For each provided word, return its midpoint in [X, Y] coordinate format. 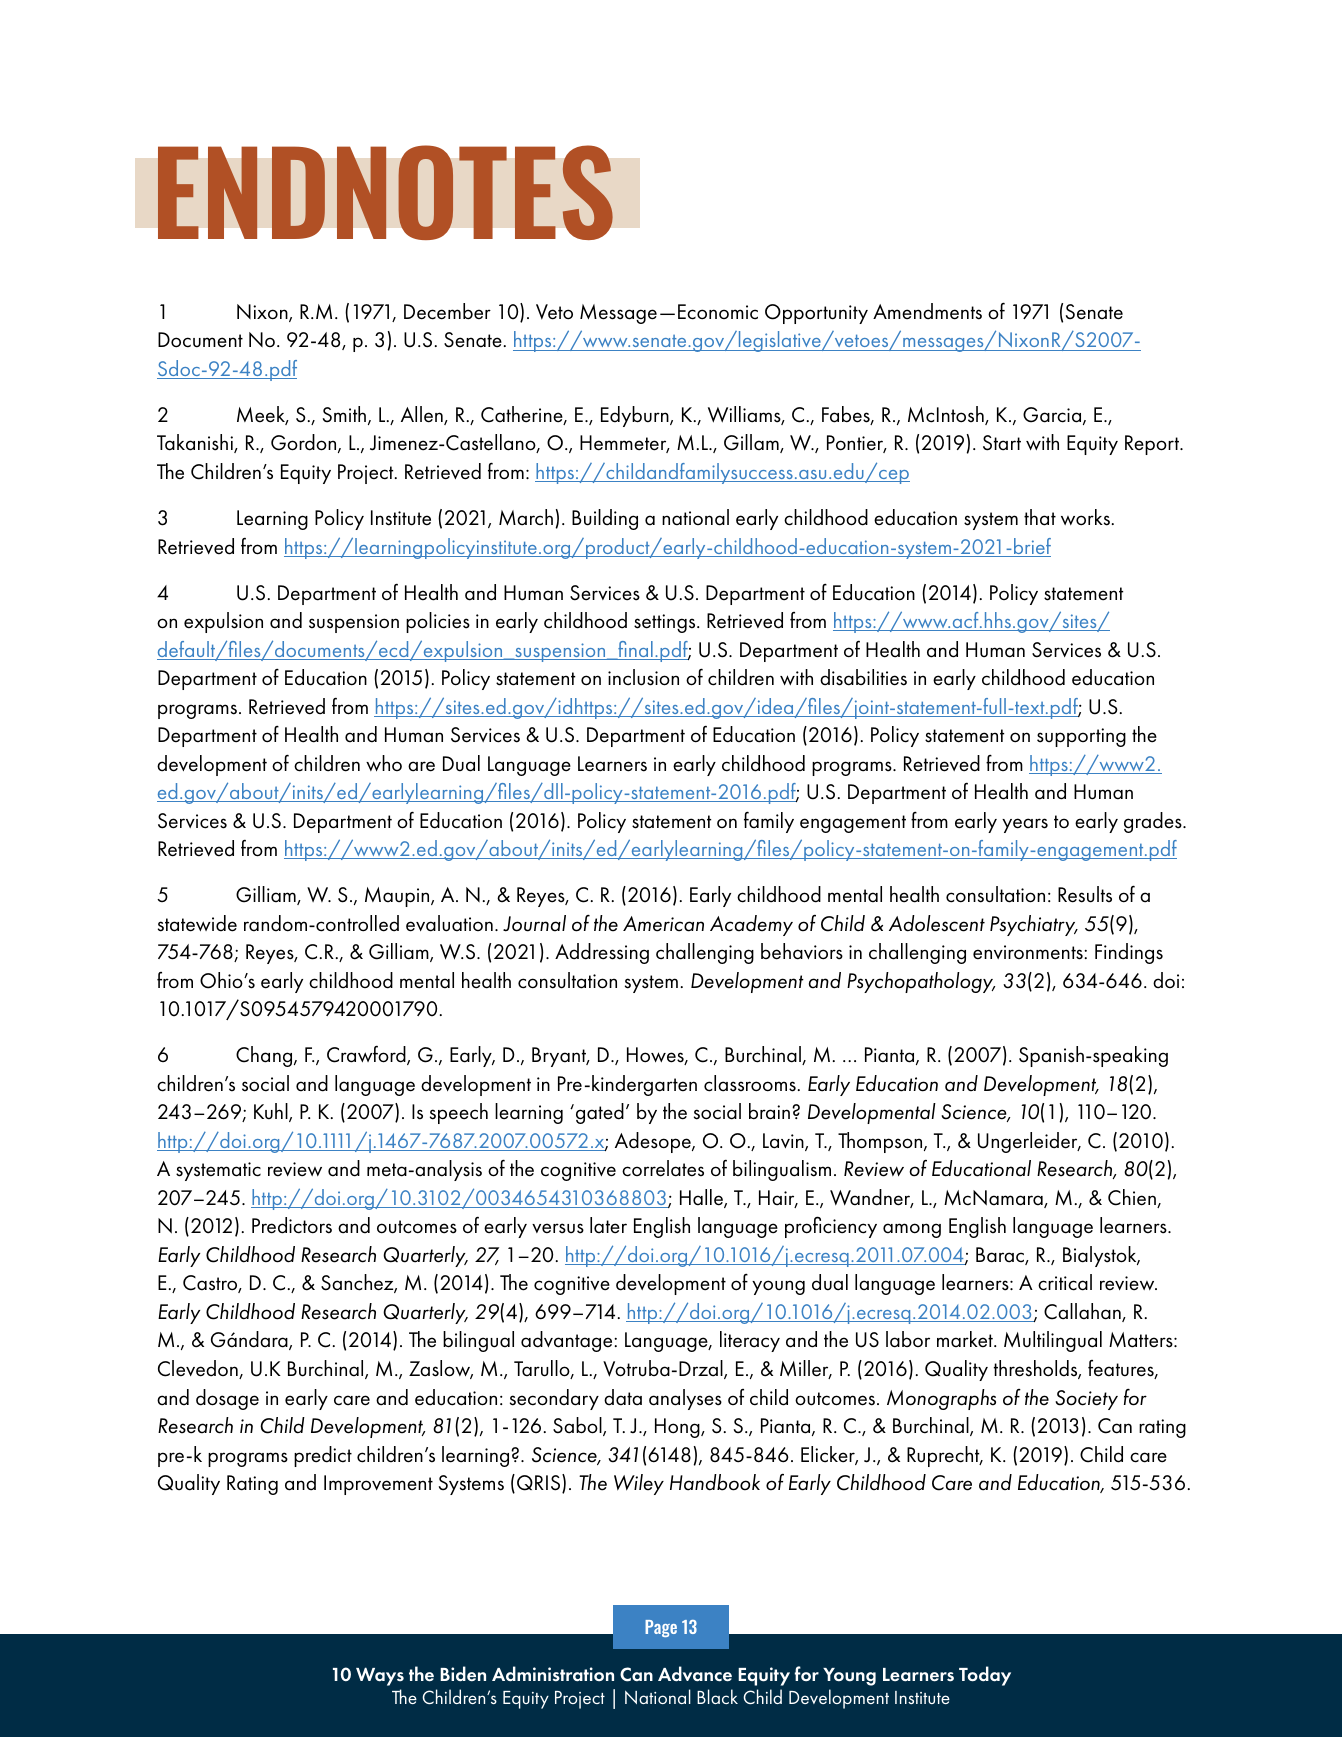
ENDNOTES [385, 192]
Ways [380, 1676]
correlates [663, 1168]
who [384, 763]
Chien [1133, 1198]
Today [985, 1676]
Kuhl [272, 1112]
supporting [1081, 737]
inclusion [643, 677]
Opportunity [816, 314]
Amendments [927, 311]
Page [661, 1628]
